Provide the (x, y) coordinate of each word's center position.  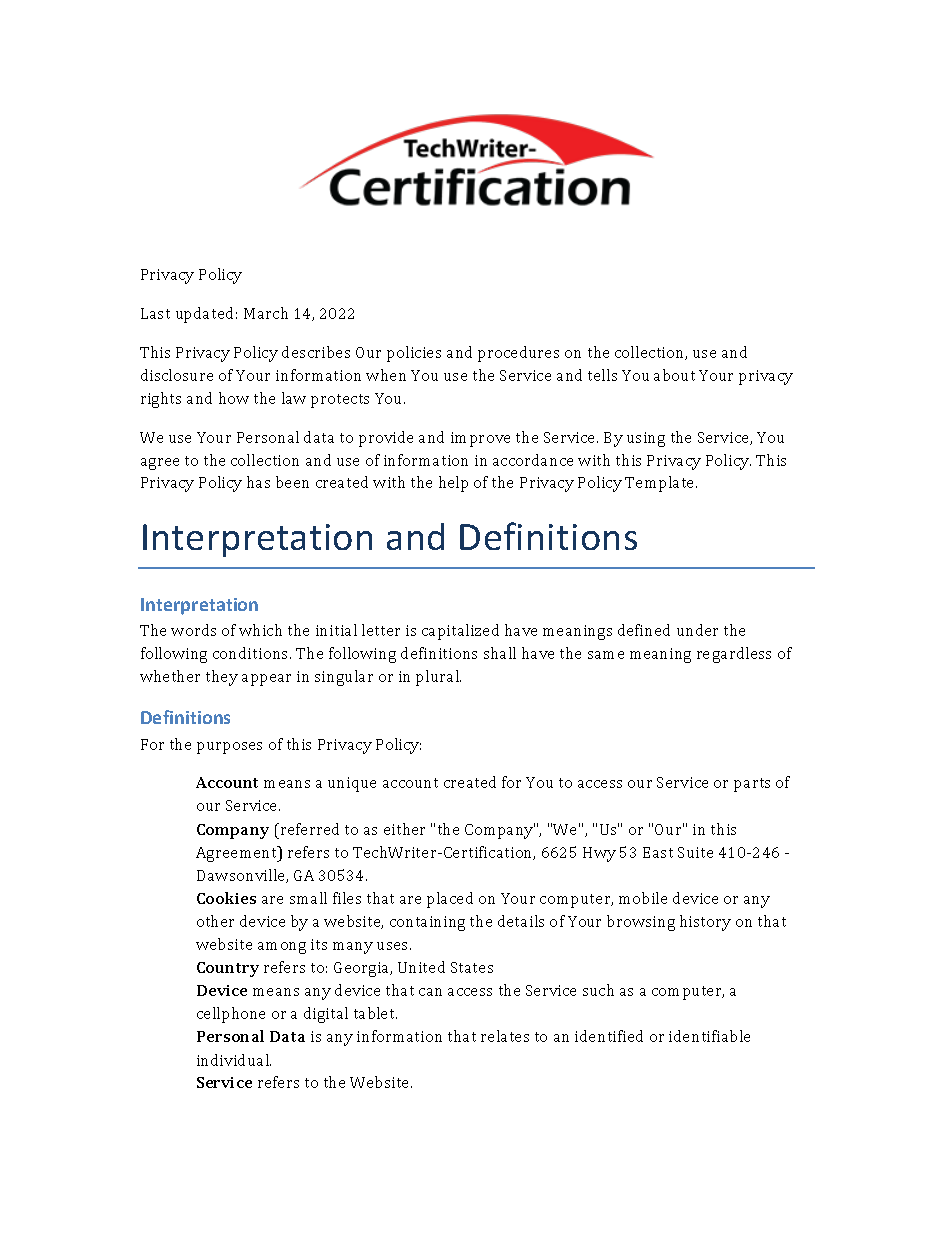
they (222, 678)
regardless (734, 655)
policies (414, 354)
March (266, 313)
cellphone (231, 1015)
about (674, 375)
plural (438, 678)
